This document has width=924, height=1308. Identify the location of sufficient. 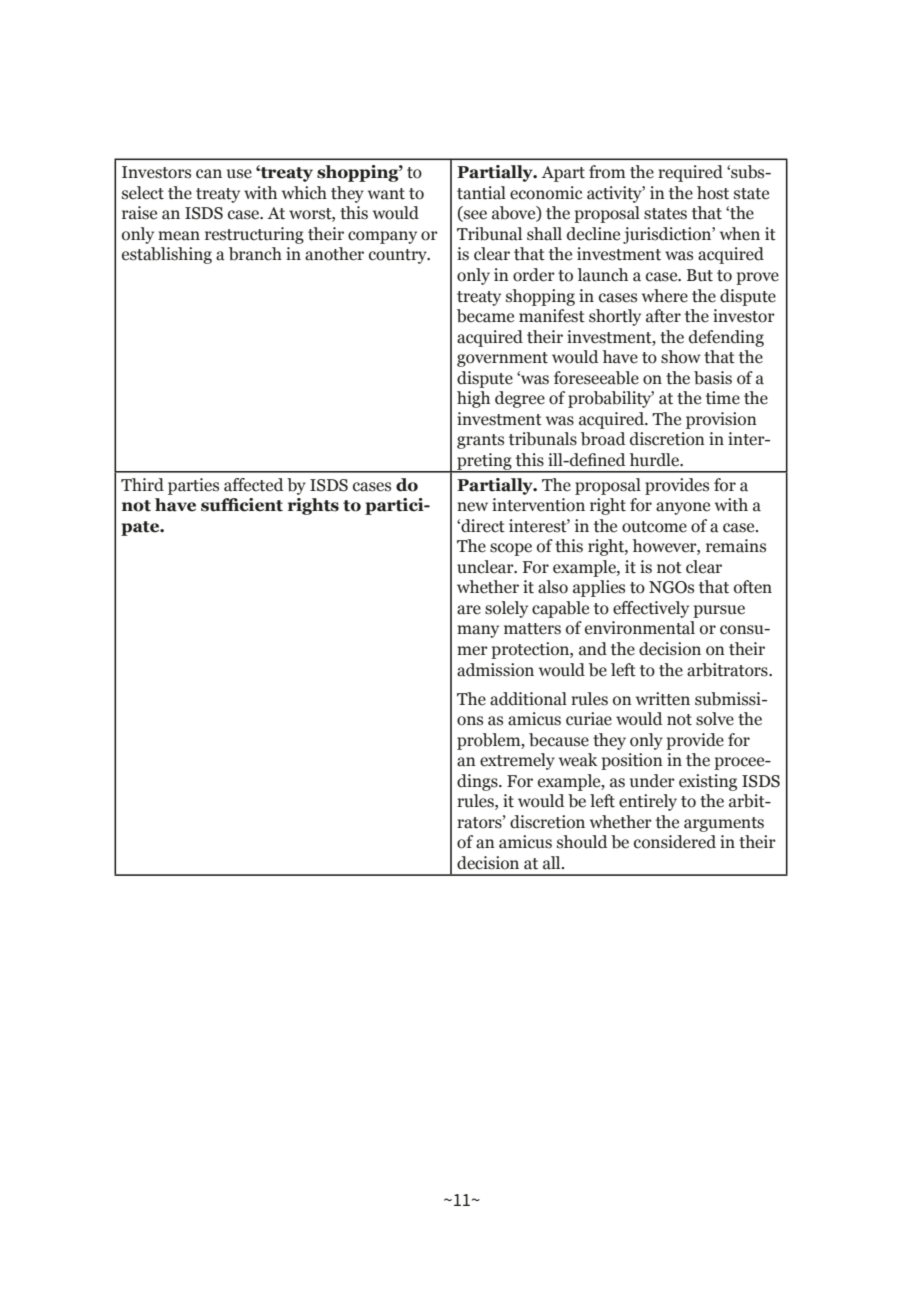
(242, 505).
